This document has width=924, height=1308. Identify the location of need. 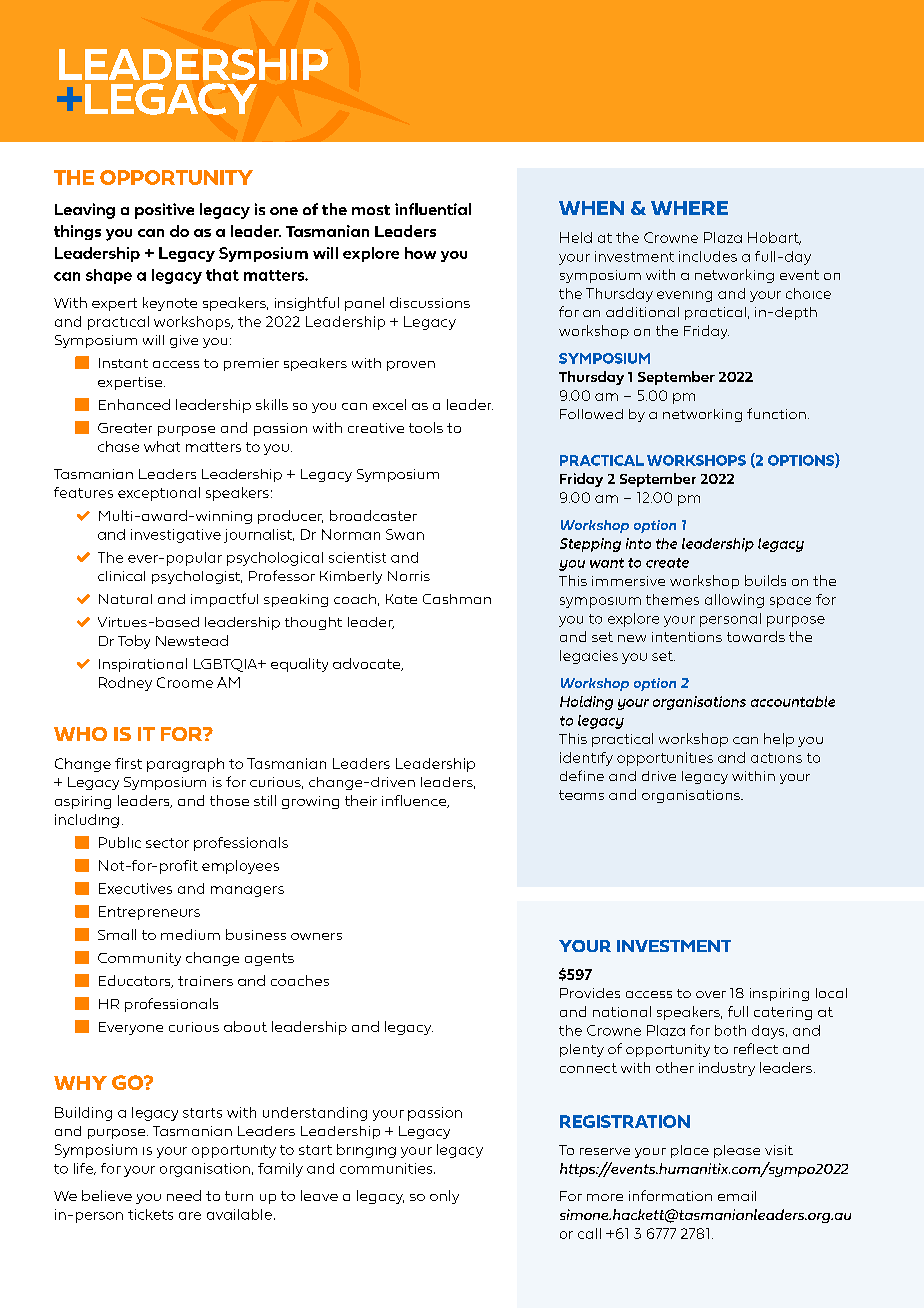
(184, 1195).
